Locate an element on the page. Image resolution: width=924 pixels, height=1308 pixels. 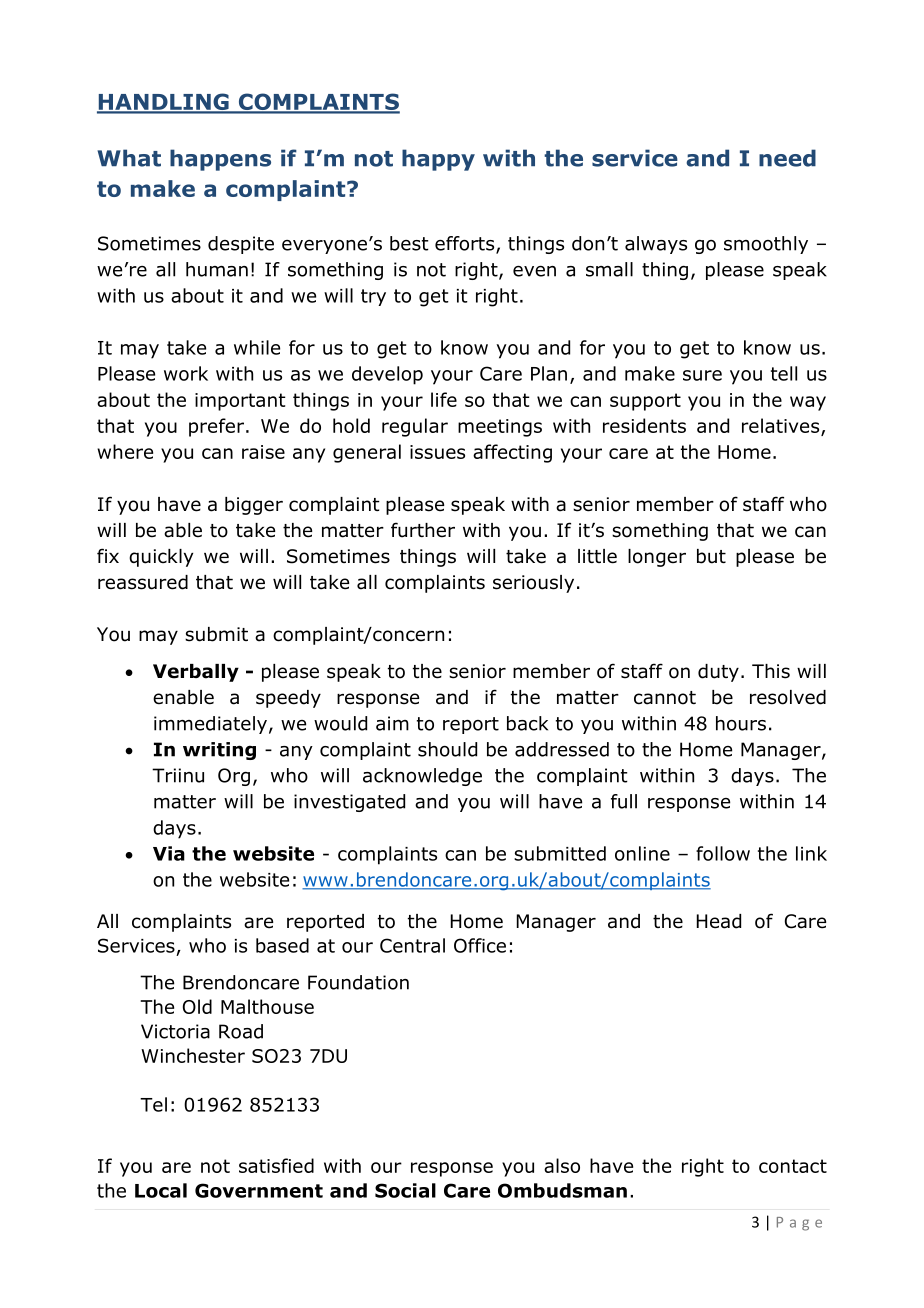
Social is located at coordinates (405, 1190).
